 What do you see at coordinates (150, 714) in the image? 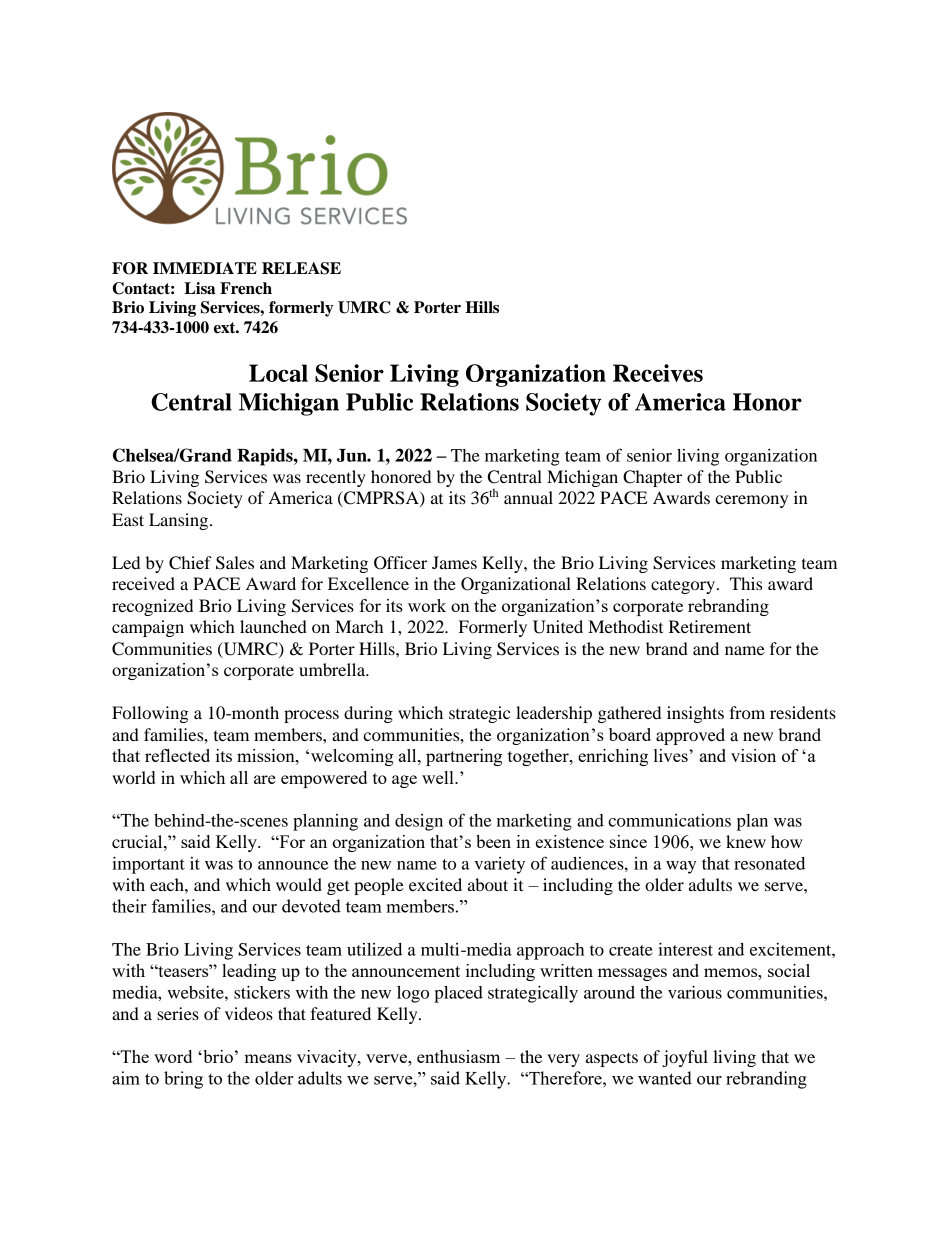
I see `Following` at bounding box center [150, 714].
